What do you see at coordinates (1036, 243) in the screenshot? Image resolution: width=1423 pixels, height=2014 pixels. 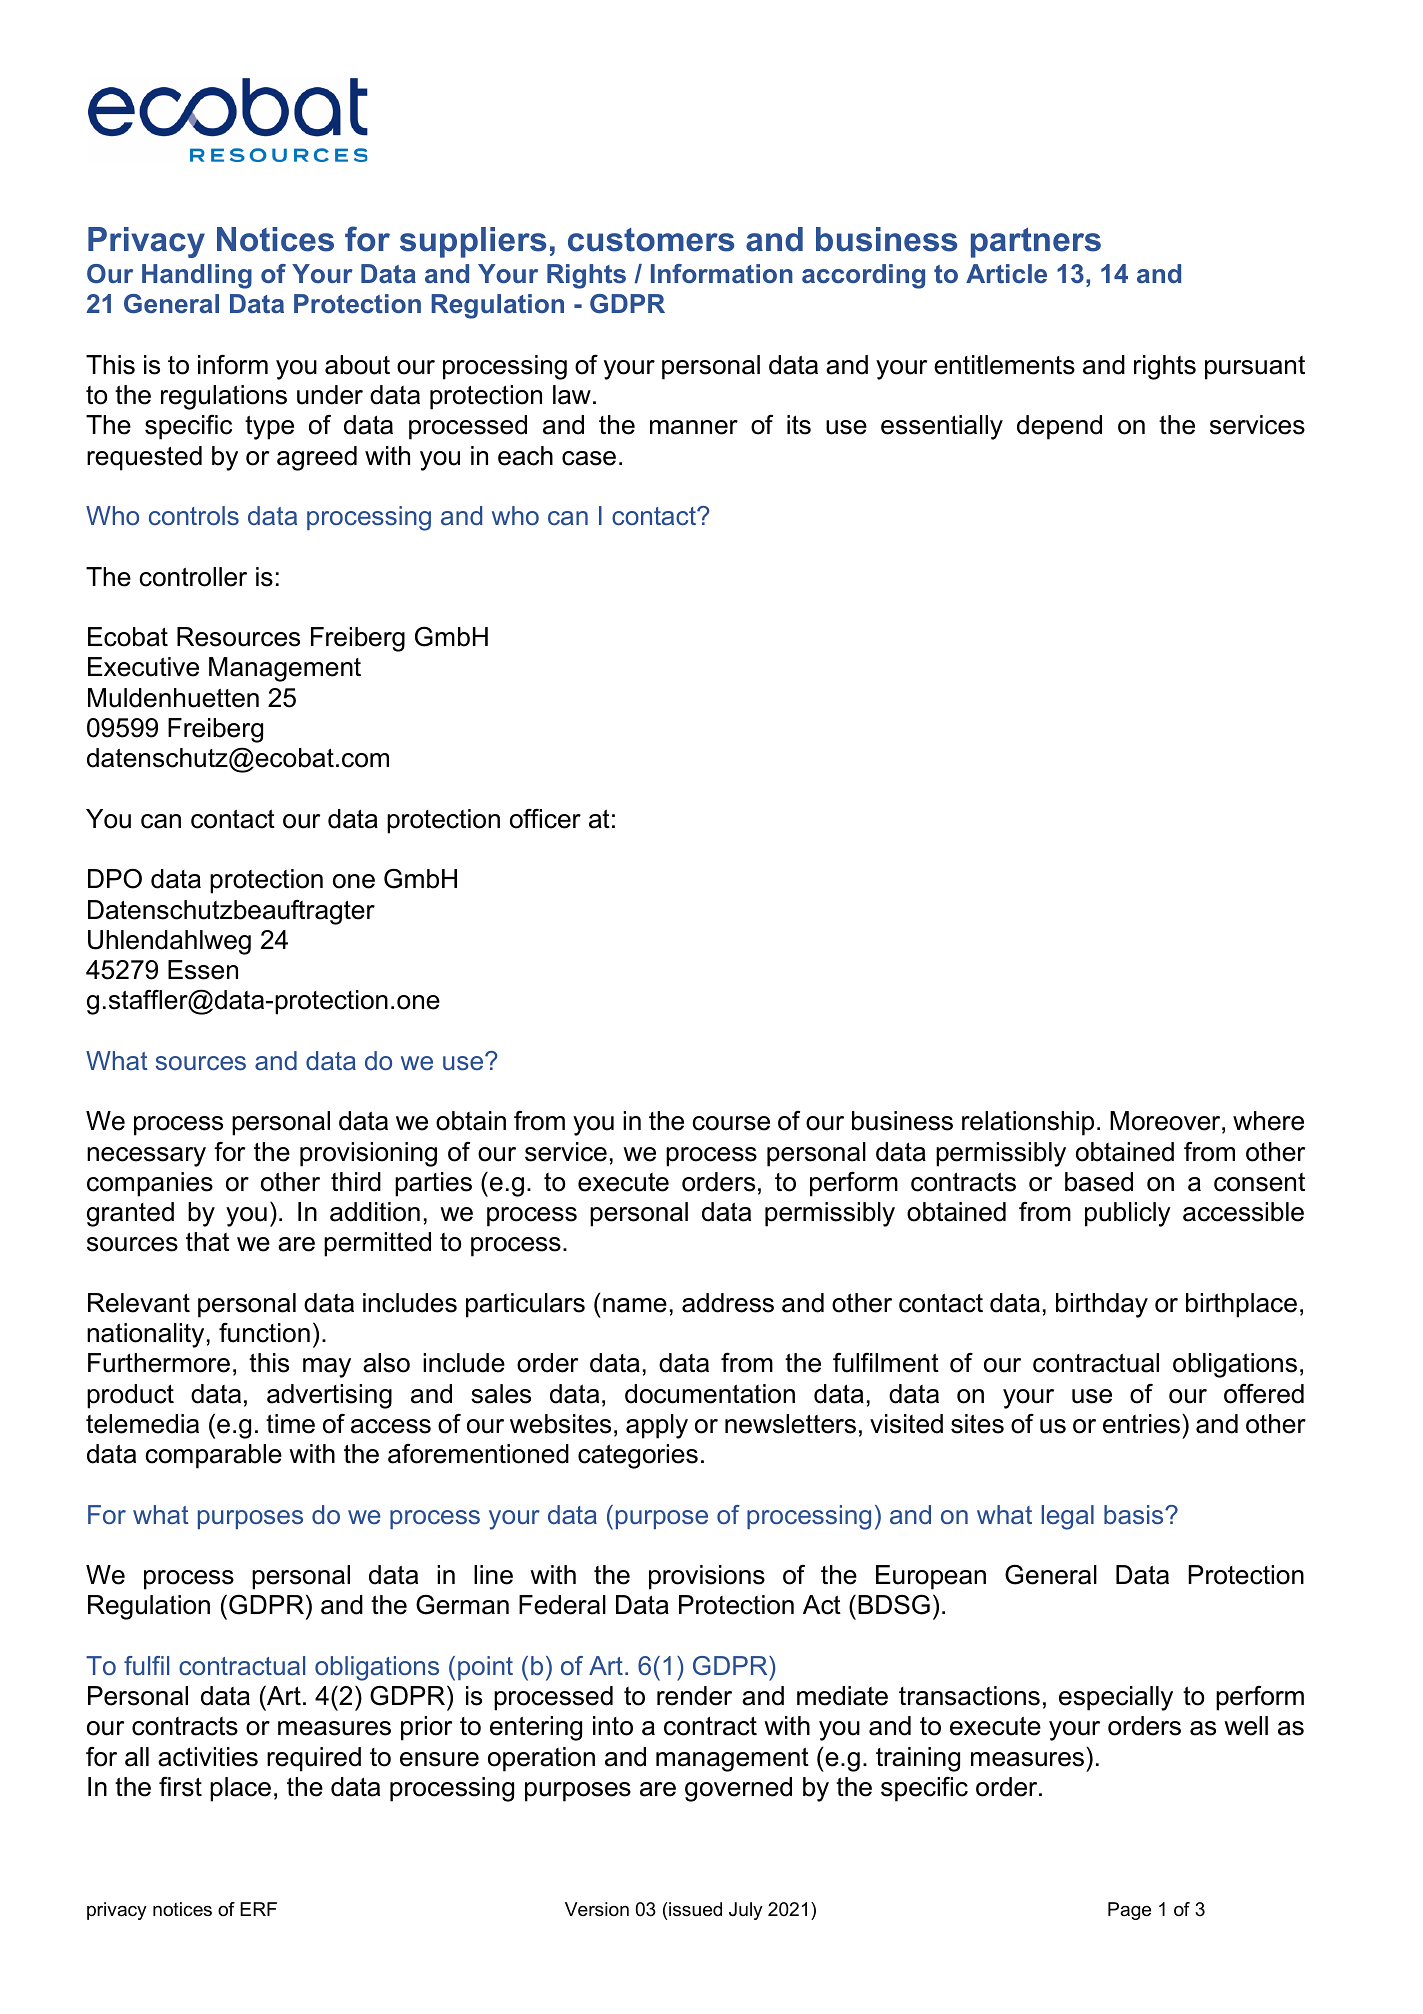 I see `partners` at bounding box center [1036, 243].
